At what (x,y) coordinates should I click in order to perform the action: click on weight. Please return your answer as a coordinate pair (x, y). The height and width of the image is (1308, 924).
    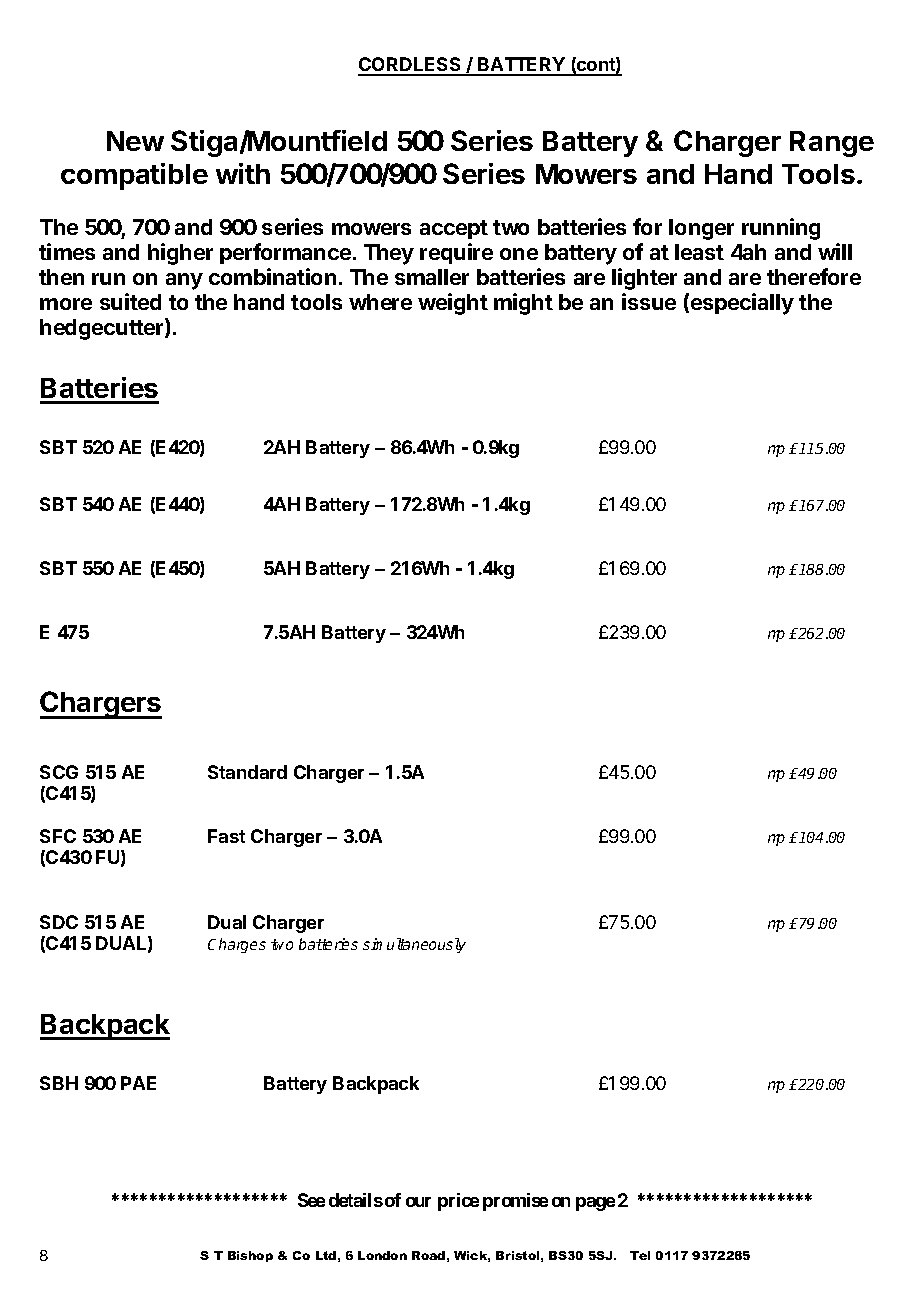
    Looking at the image, I should click on (453, 304).
